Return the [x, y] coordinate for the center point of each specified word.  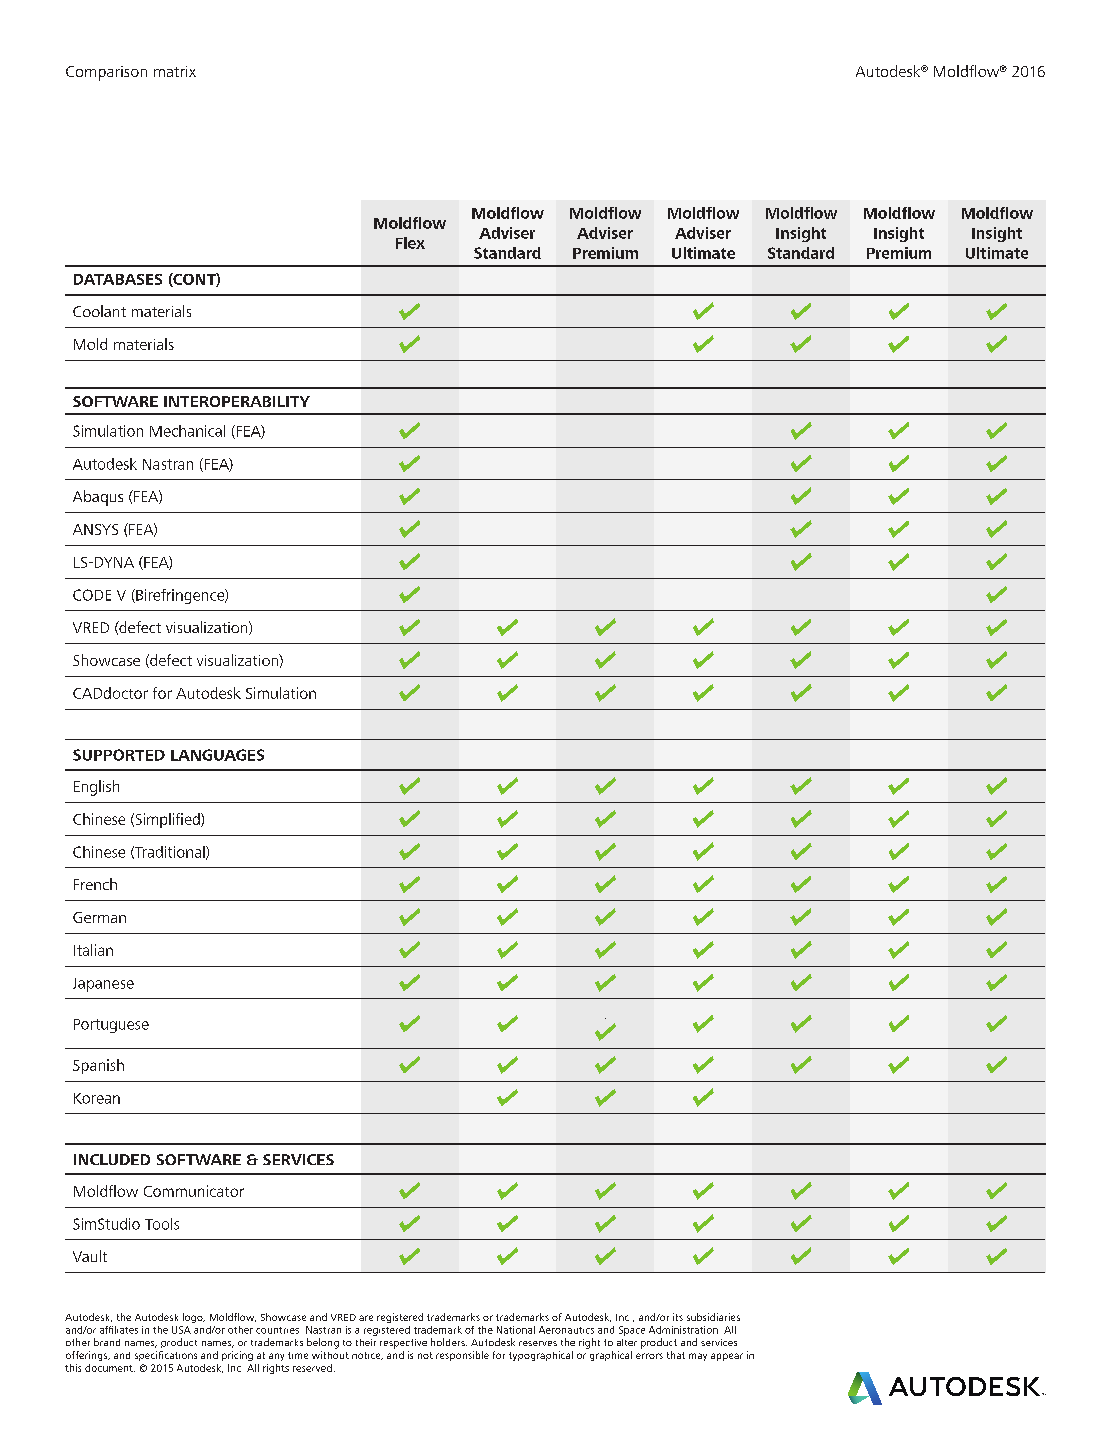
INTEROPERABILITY [237, 401]
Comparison [106, 73]
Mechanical [187, 431]
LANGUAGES [217, 755]
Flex [410, 243]
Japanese [103, 985]
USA [181, 1330]
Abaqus [98, 498]
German [99, 917]
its [678, 1317]
